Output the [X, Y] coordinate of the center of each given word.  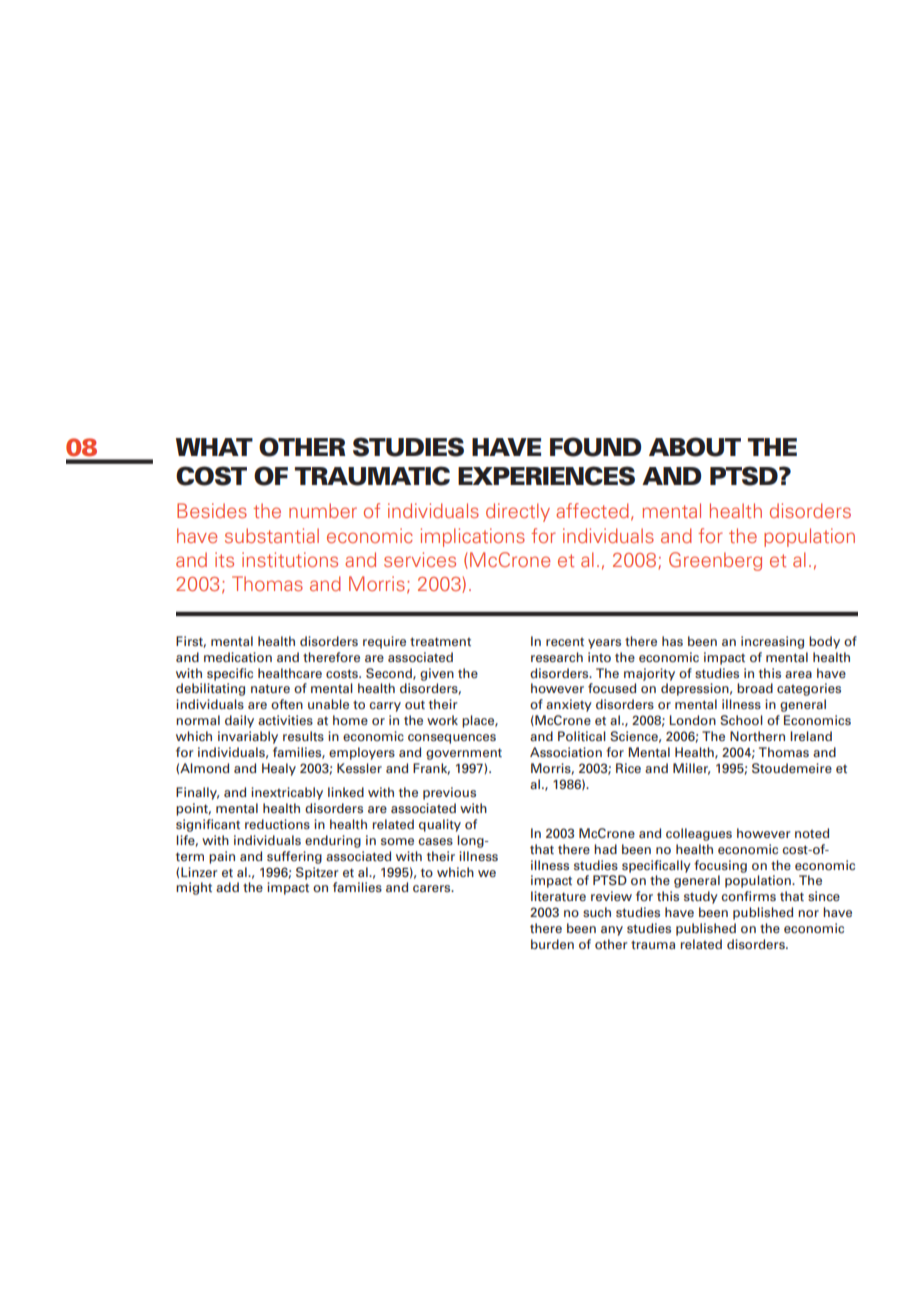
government [464, 754]
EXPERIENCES [546, 476]
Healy [279, 769]
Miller [691, 769]
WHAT [214, 447]
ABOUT [695, 447]
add [227, 887]
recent [565, 642]
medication [238, 657]
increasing [772, 642]
